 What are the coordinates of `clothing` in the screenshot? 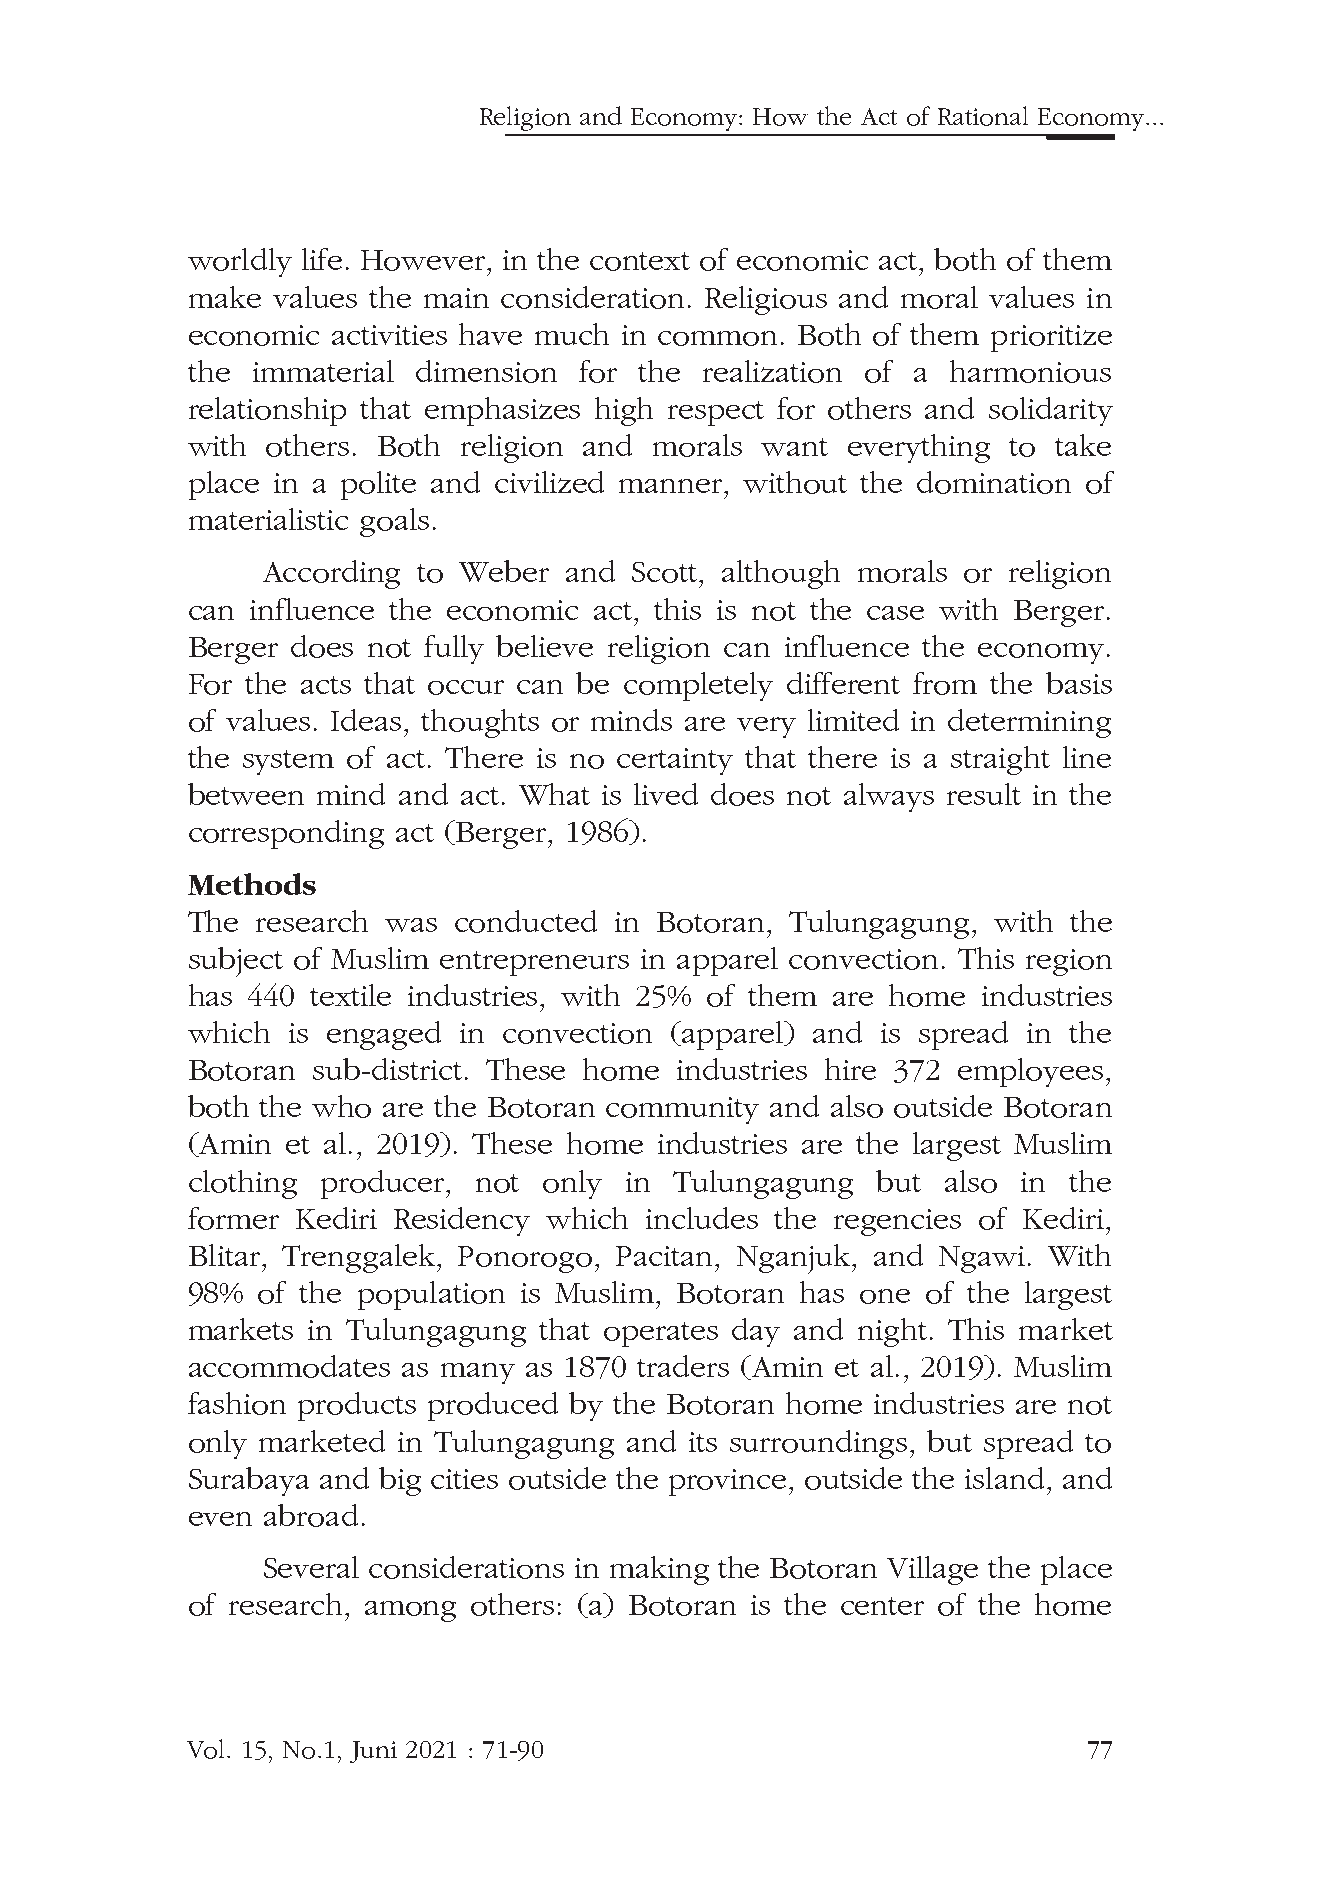 It's located at (243, 1184).
